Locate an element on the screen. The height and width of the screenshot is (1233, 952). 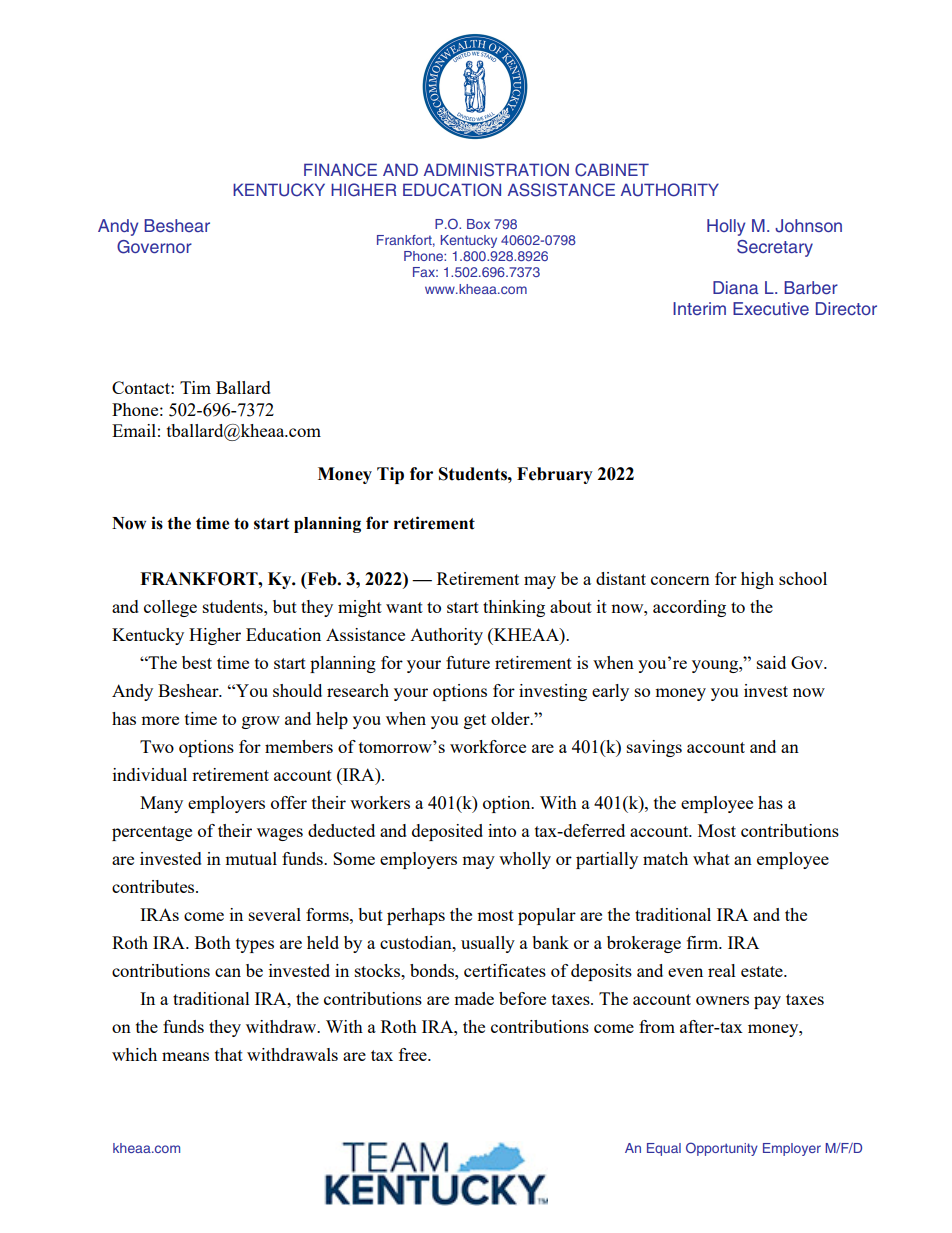
Tip is located at coordinates (390, 475).
